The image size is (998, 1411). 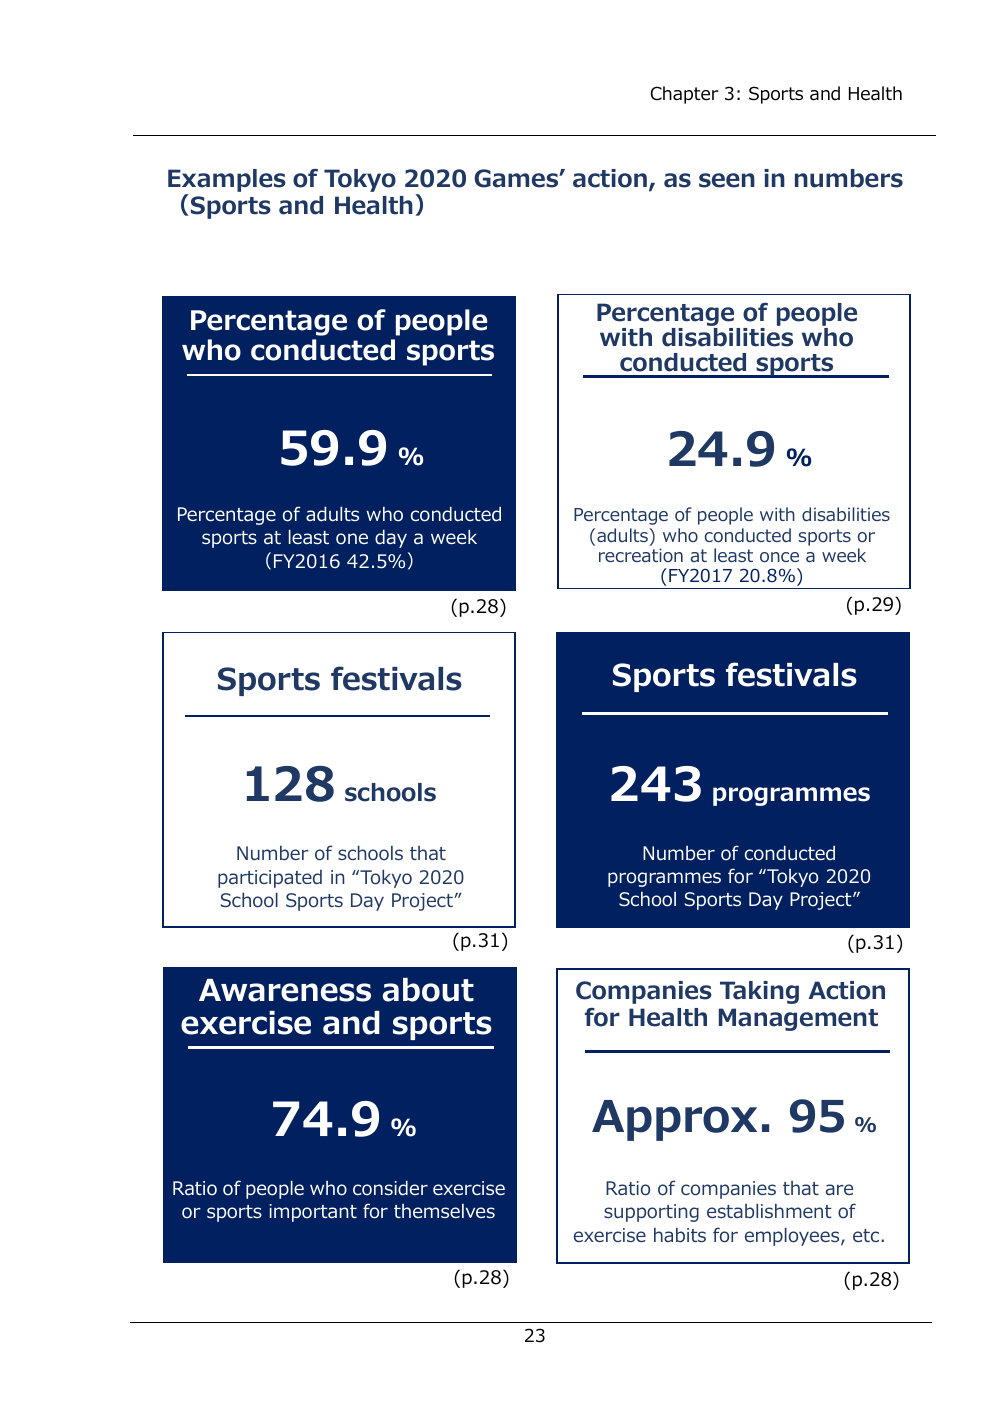 What do you see at coordinates (641, 555) in the screenshot?
I see `recreation` at bounding box center [641, 555].
